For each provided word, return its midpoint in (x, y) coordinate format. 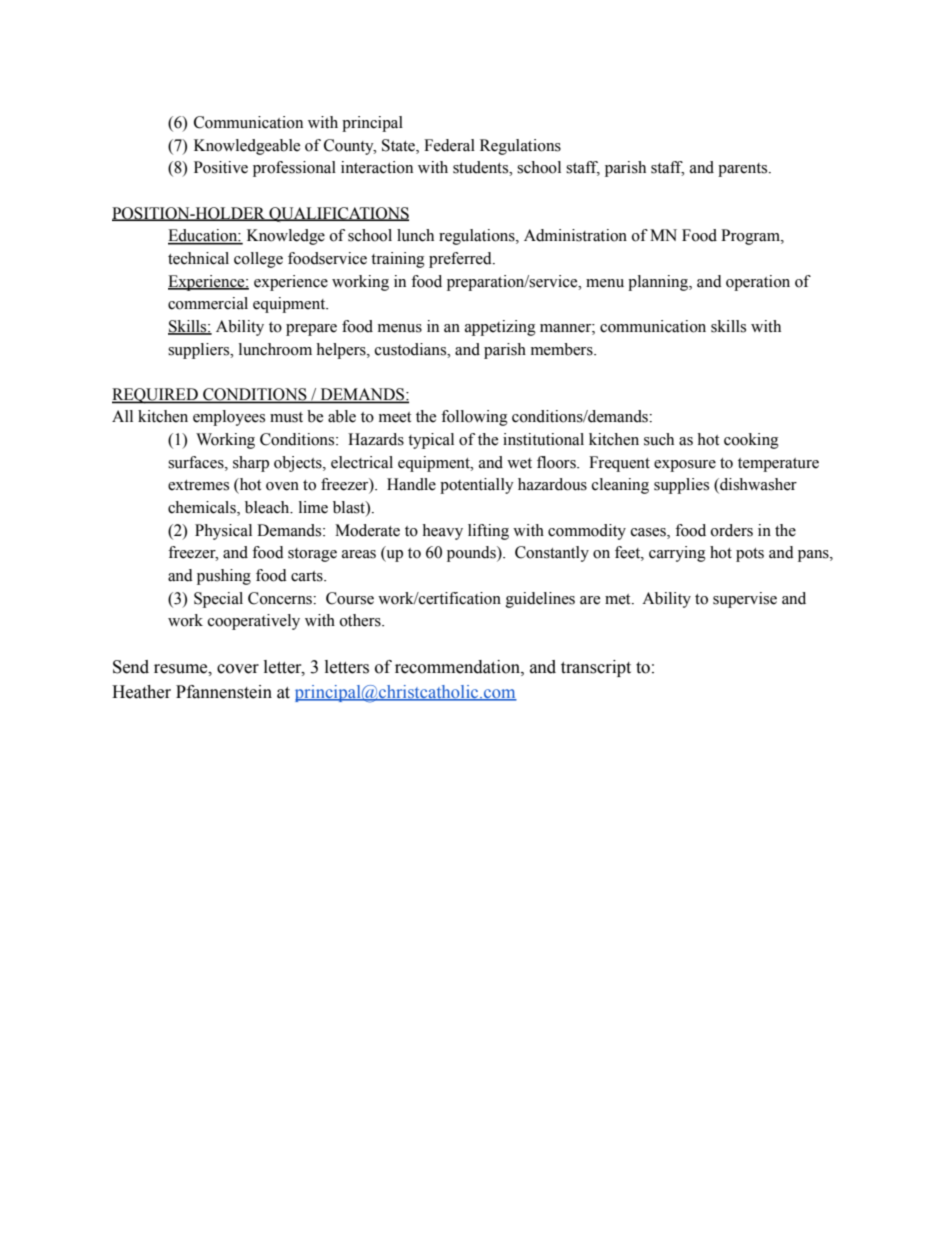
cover (238, 669)
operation (758, 283)
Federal (449, 145)
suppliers (200, 351)
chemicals (203, 508)
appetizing (500, 328)
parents (744, 170)
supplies (681, 486)
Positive (221, 167)
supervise (745, 600)
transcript (596, 668)
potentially (477, 486)
